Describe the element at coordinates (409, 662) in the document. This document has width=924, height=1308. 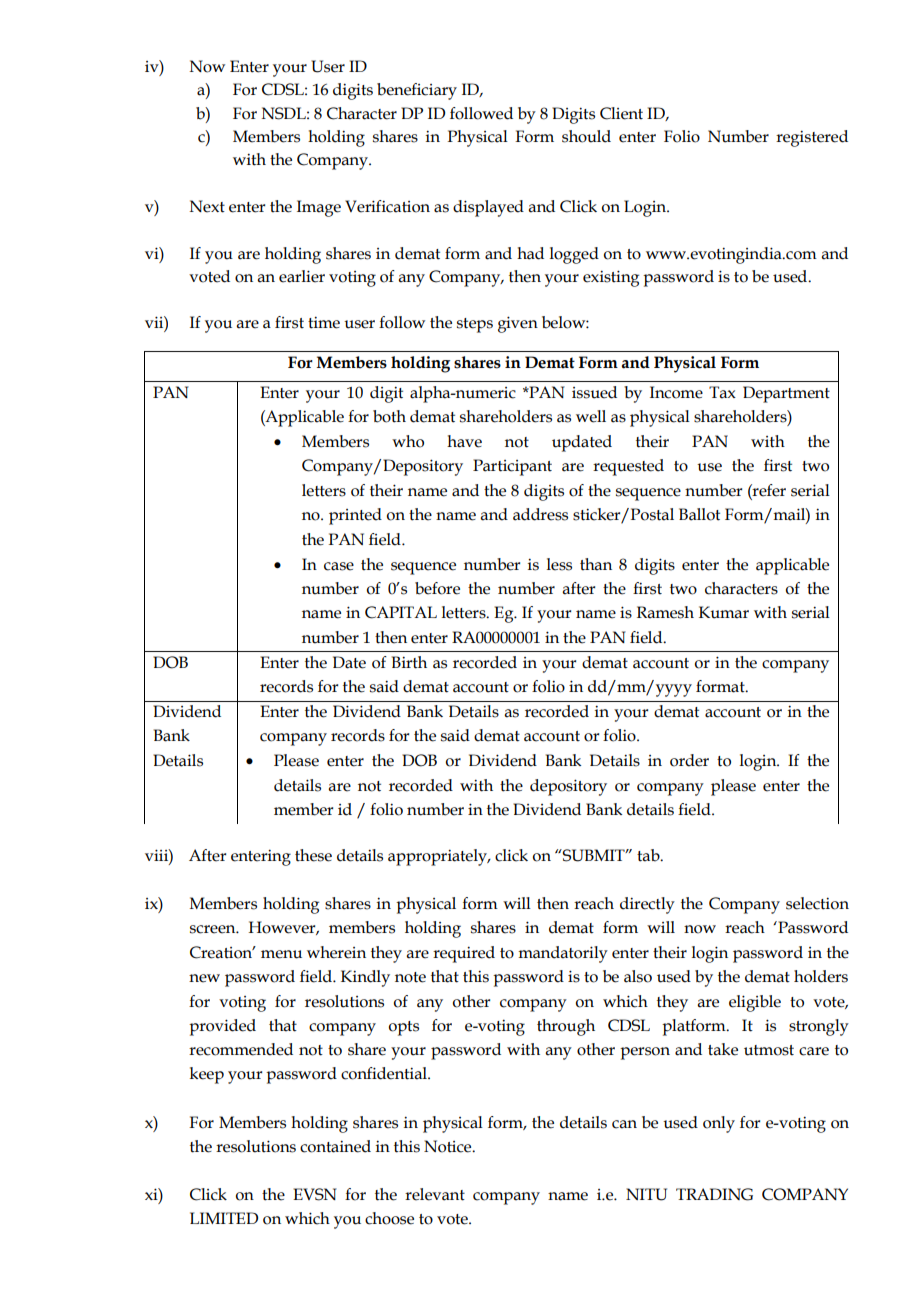
I see `Birth` at that location.
